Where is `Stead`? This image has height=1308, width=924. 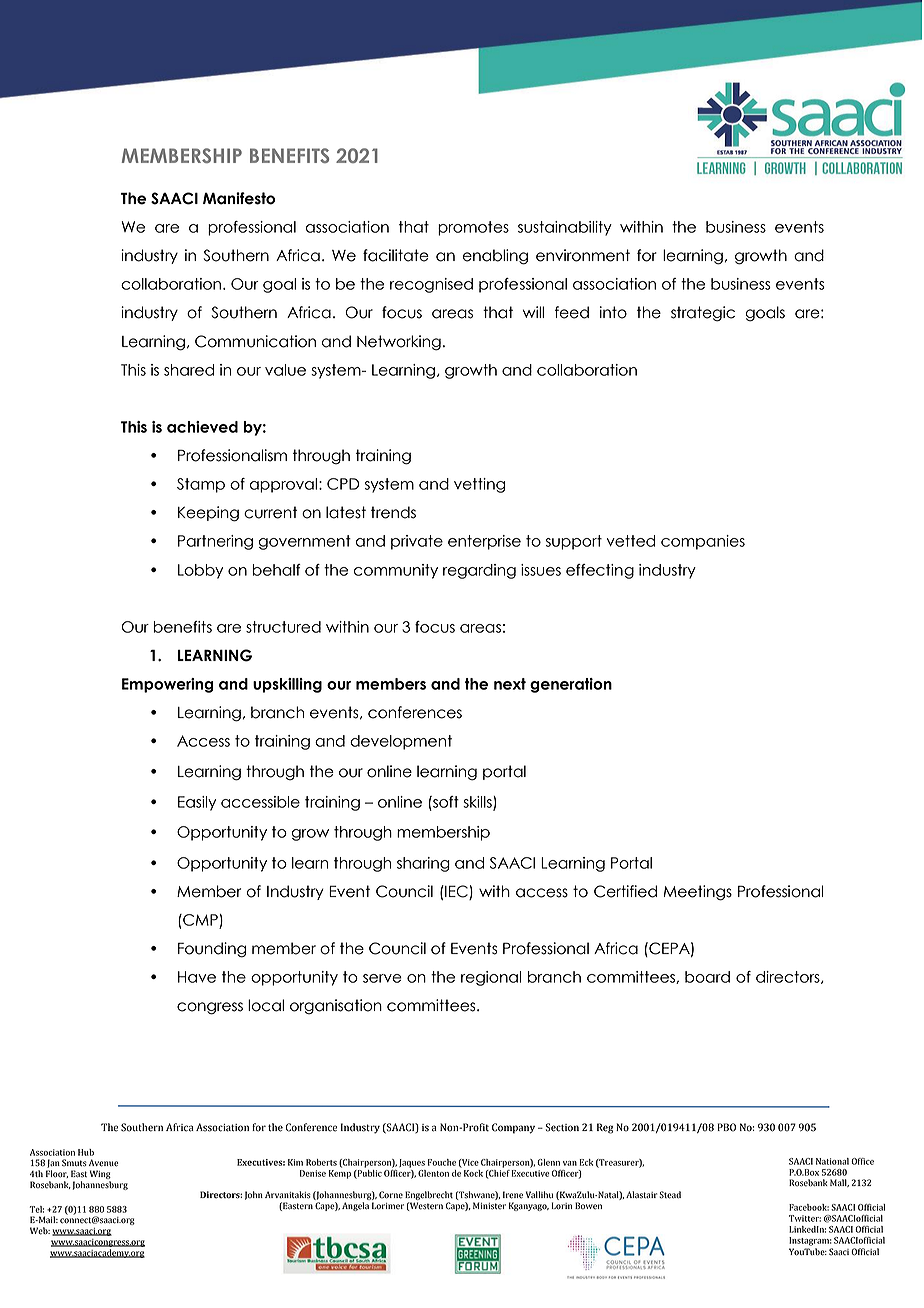 Stead is located at coordinates (670, 1195).
